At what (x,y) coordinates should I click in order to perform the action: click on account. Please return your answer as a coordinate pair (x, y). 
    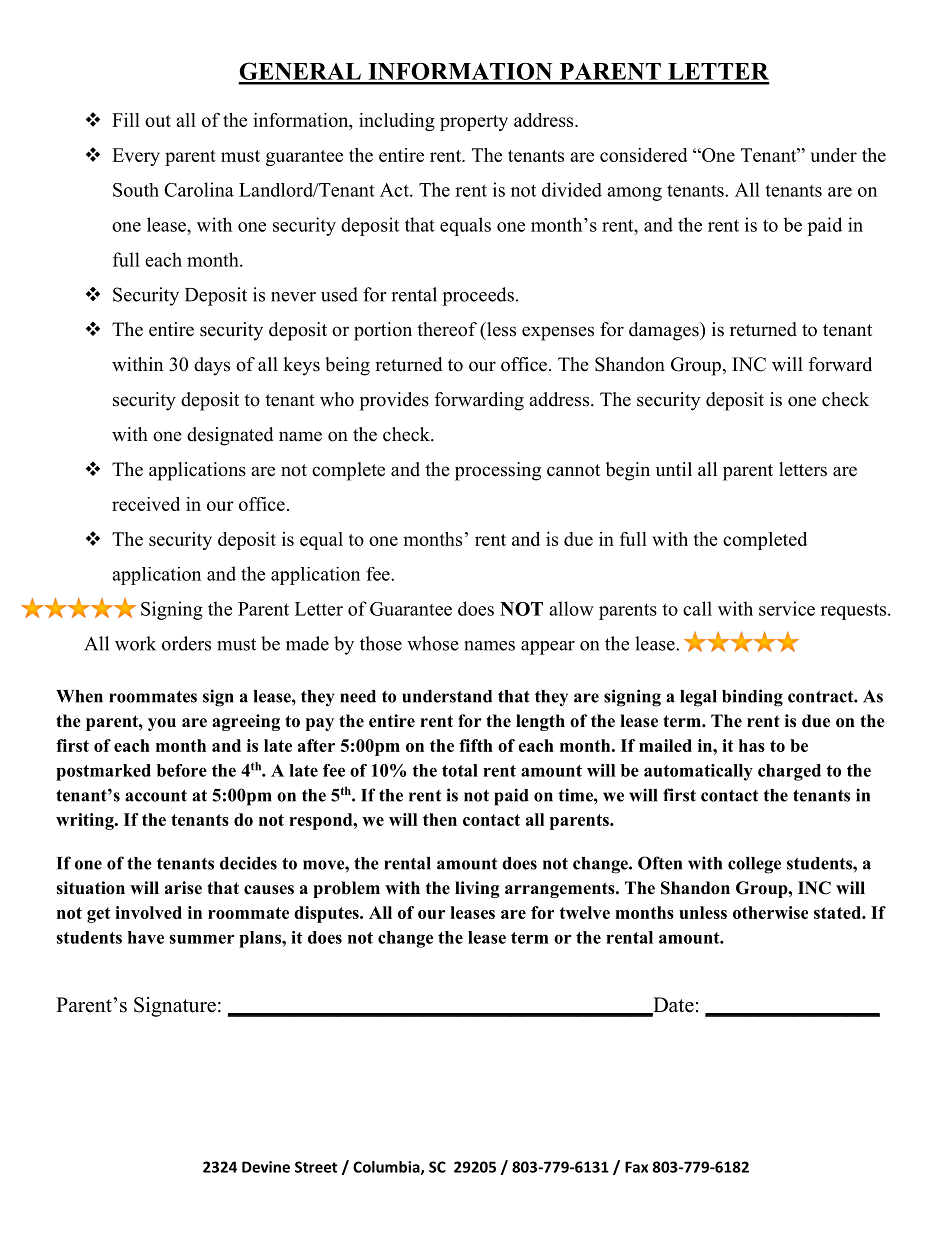
    Looking at the image, I should click on (156, 796).
